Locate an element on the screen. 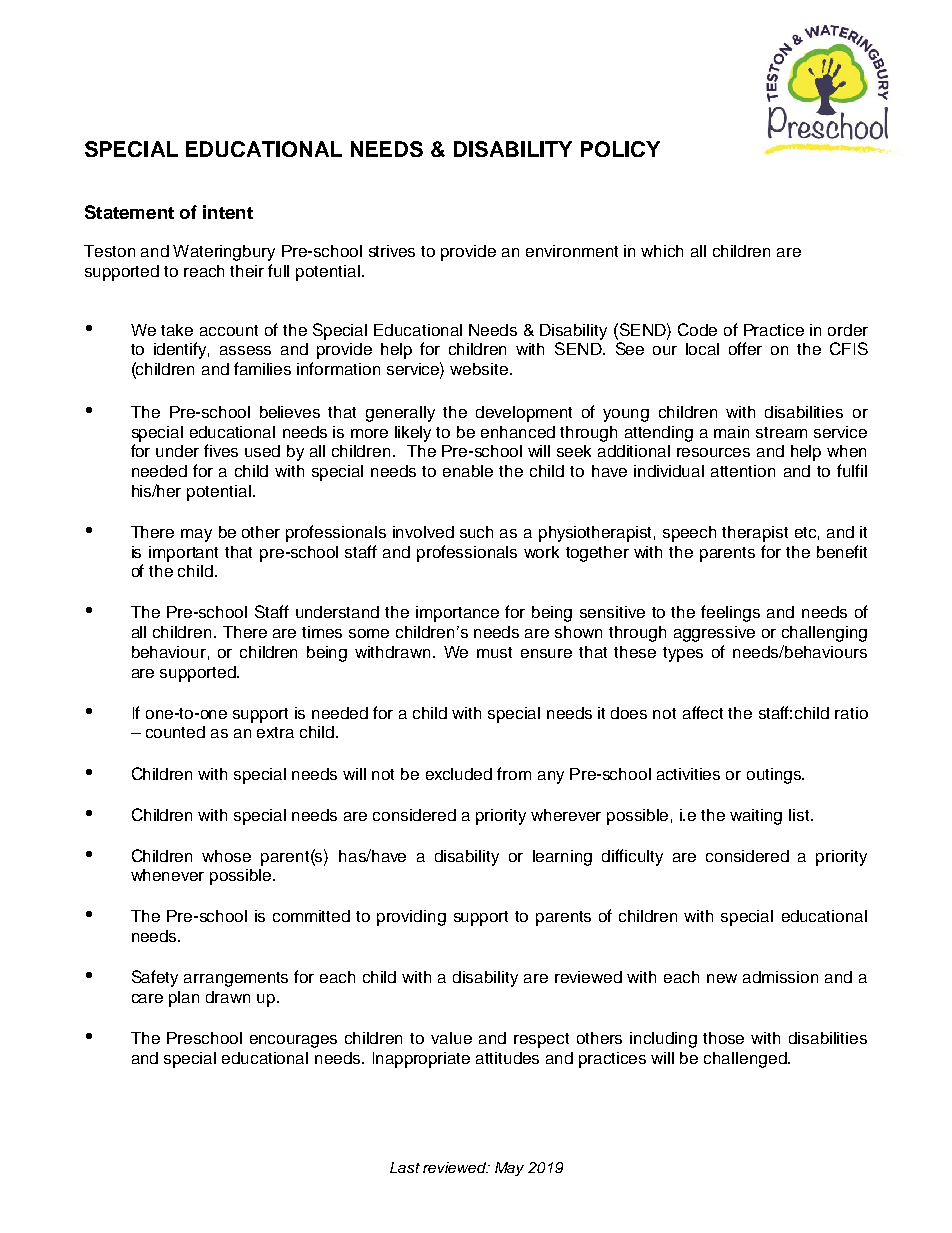 The width and height of the screenshot is (952, 1233). environment is located at coordinates (572, 251).
